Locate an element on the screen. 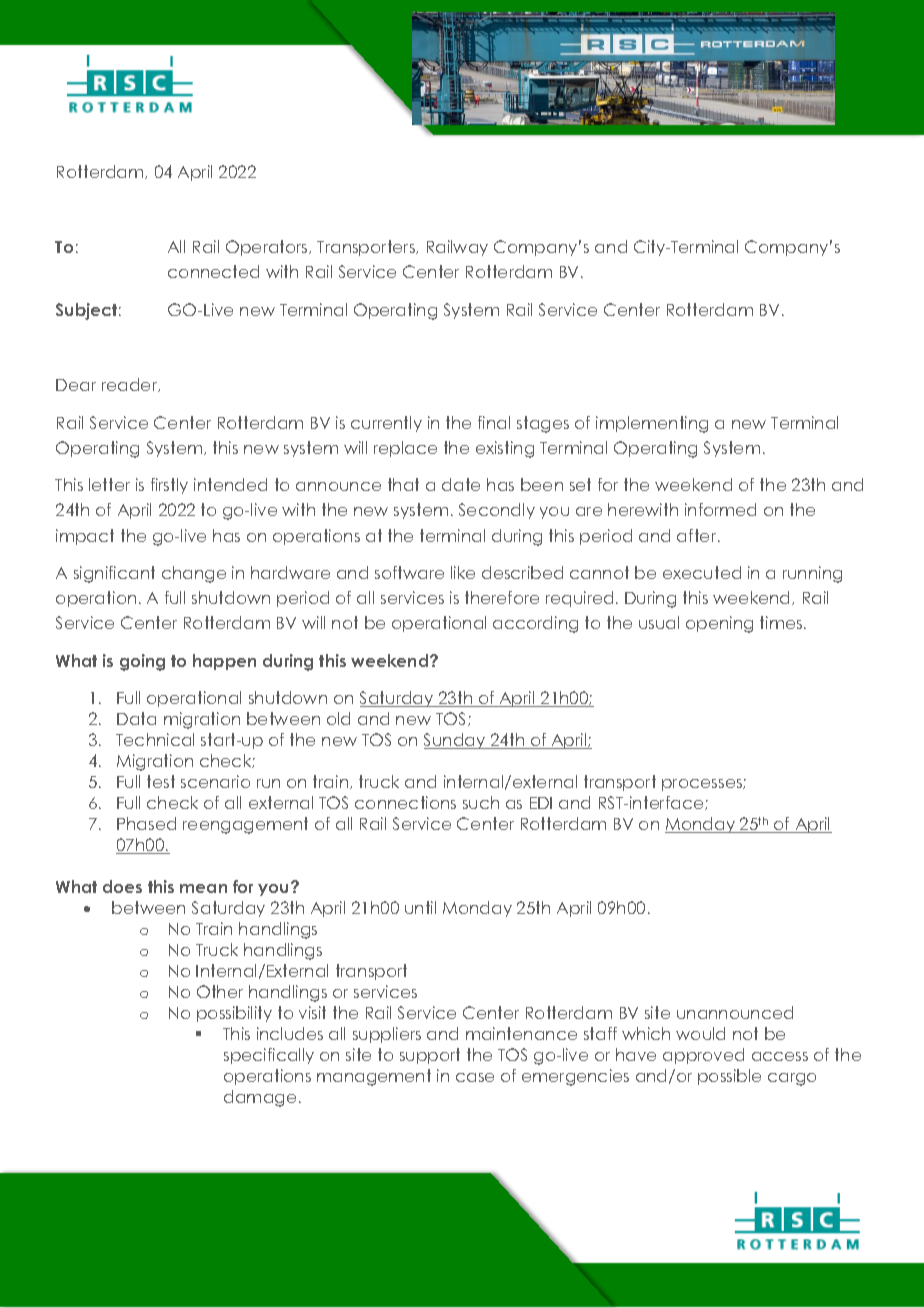 This screenshot has width=924, height=1308. connected is located at coordinates (213, 271).
